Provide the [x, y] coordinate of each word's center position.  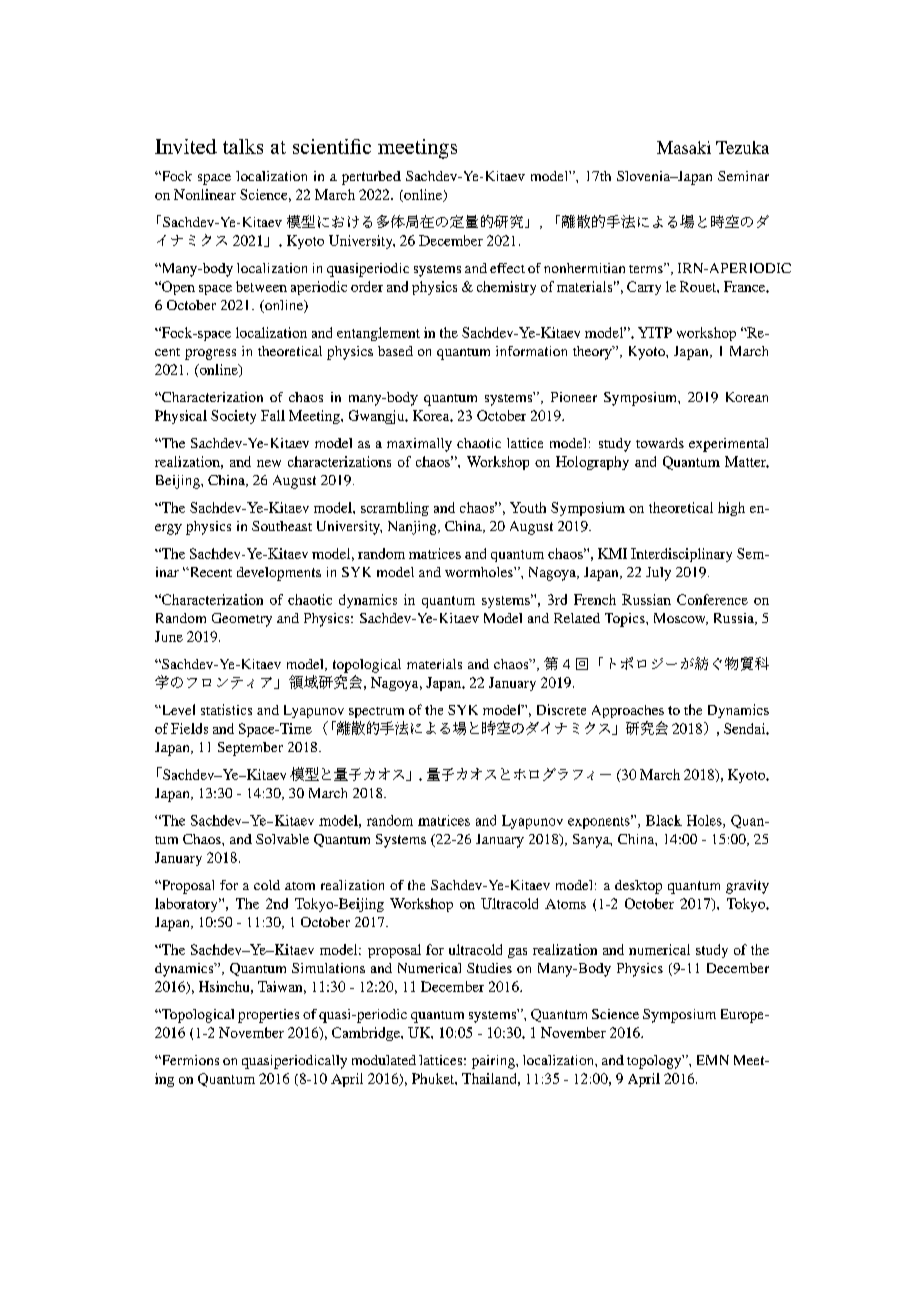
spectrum [376, 712]
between [261, 286]
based [395, 351]
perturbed [371, 178]
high [731, 509]
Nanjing [413, 528]
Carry [644, 288]
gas [517, 953]
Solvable [282, 839]
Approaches [628, 711]
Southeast [282, 526]
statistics [226, 709]
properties [268, 1016]
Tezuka [742, 147]
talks [243, 146]
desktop [638, 887]
